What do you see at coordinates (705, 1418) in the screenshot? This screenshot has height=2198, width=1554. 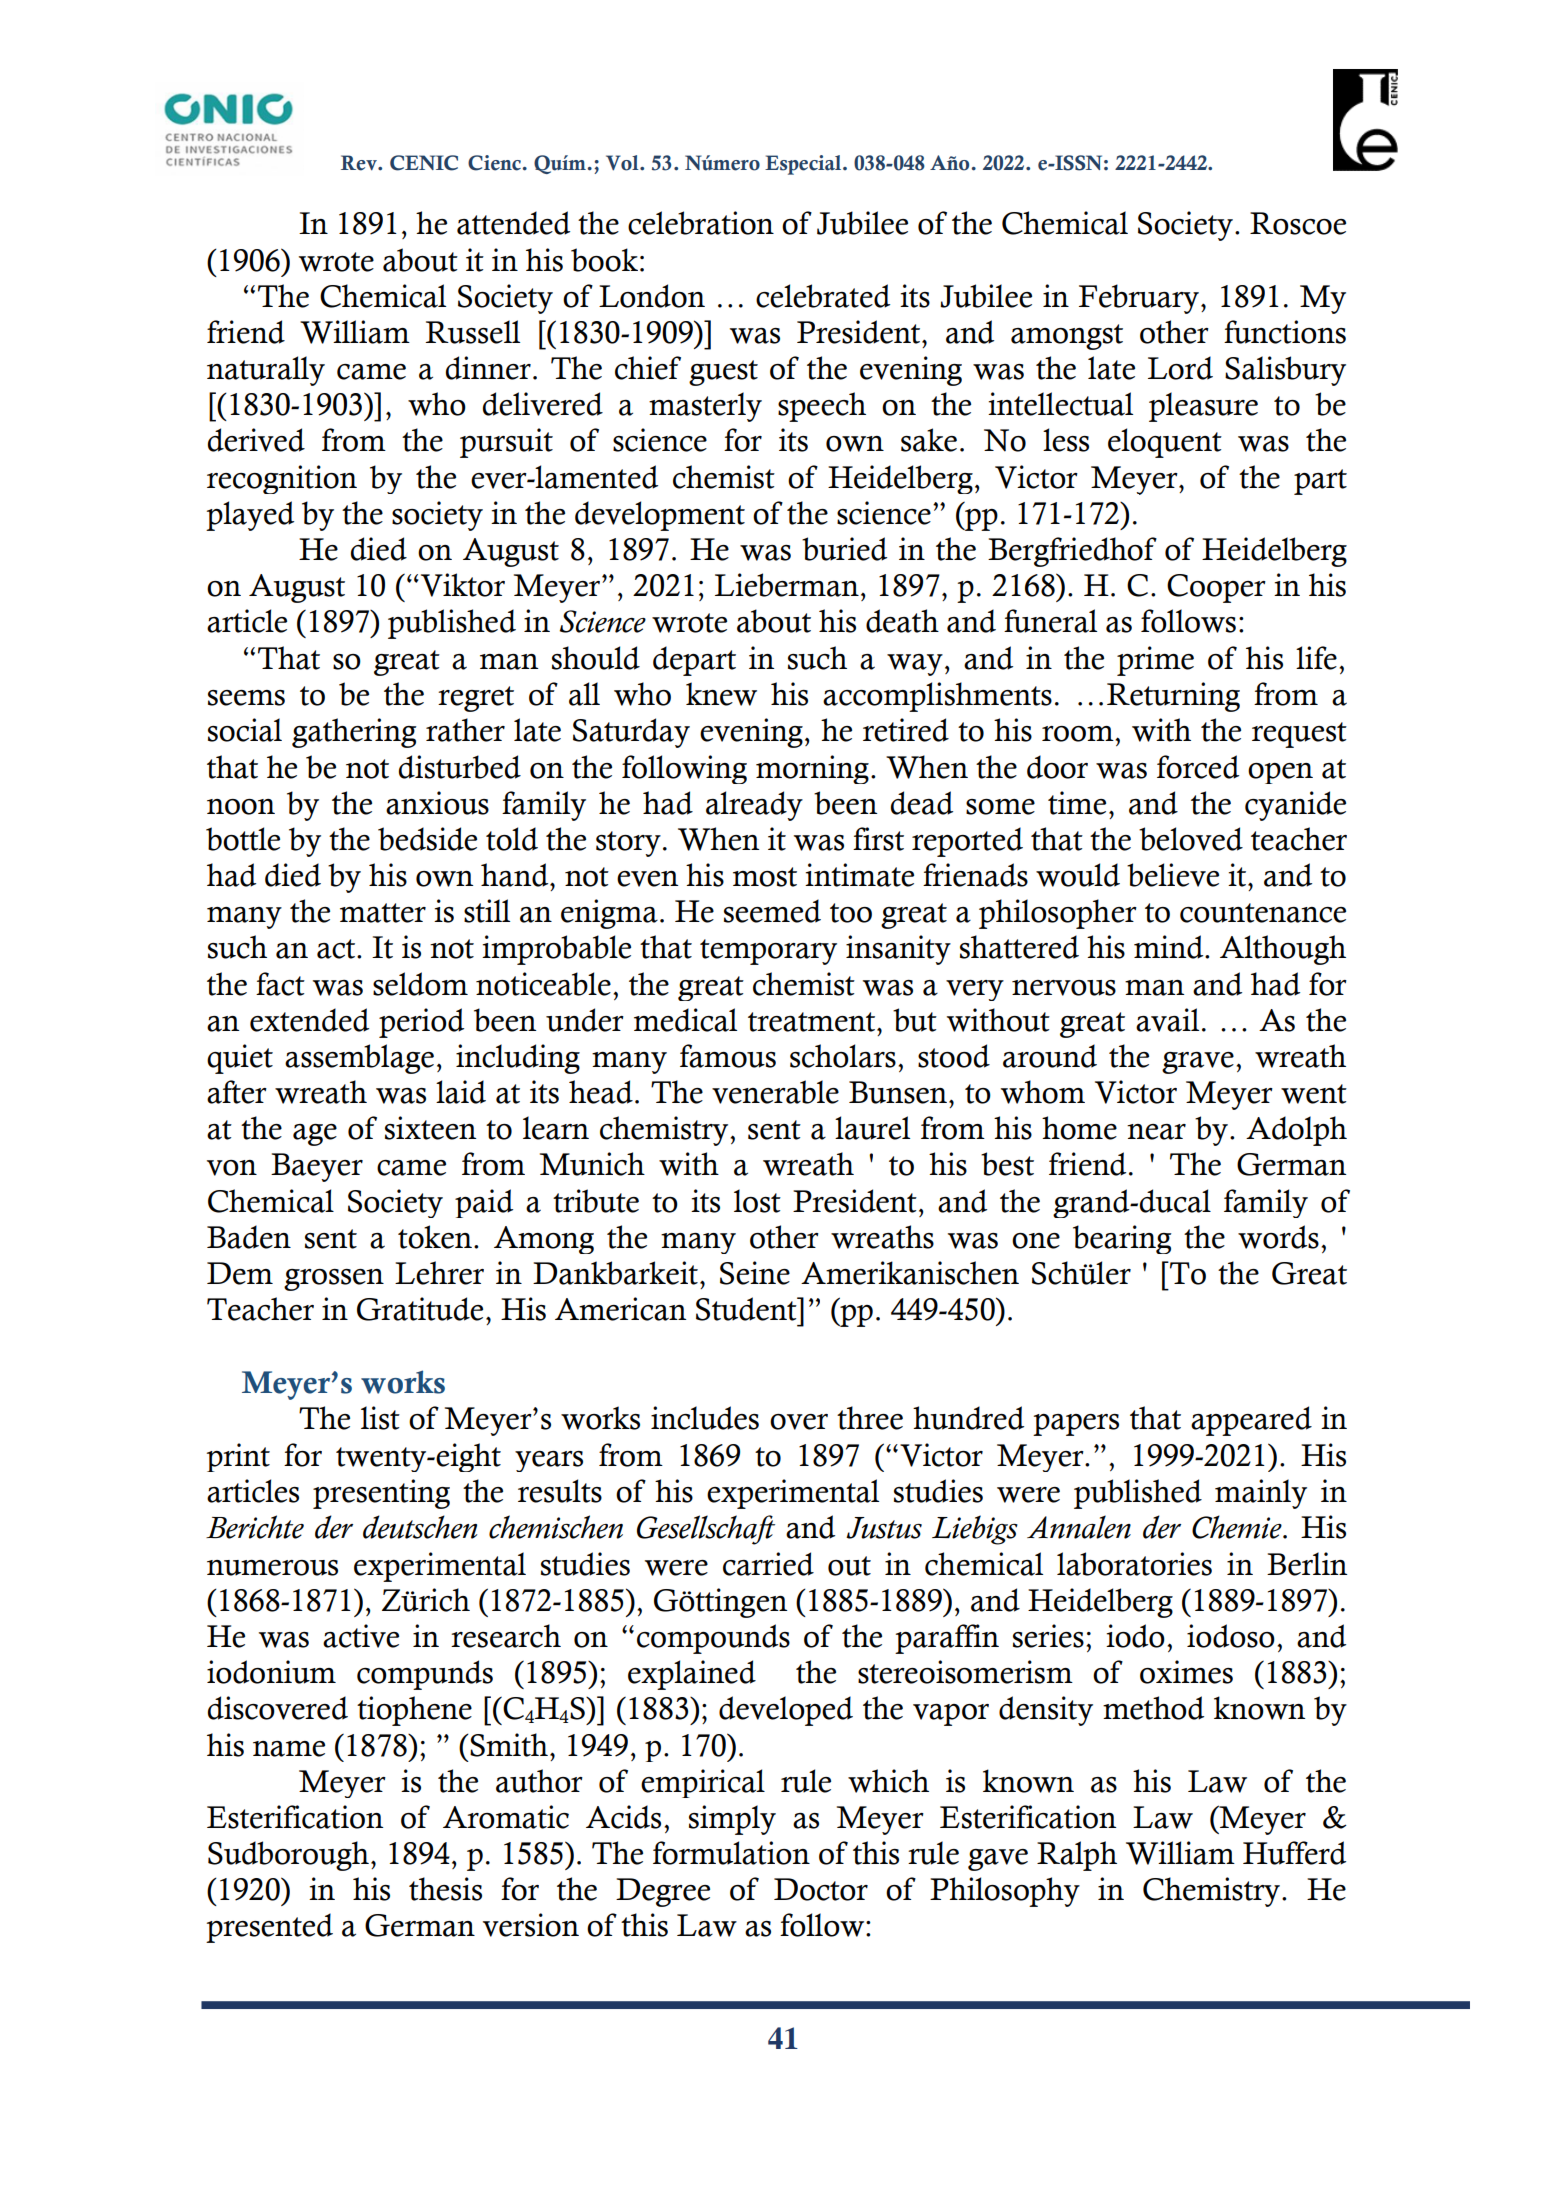 I see `includes` at bounding box center [705, 1418].
